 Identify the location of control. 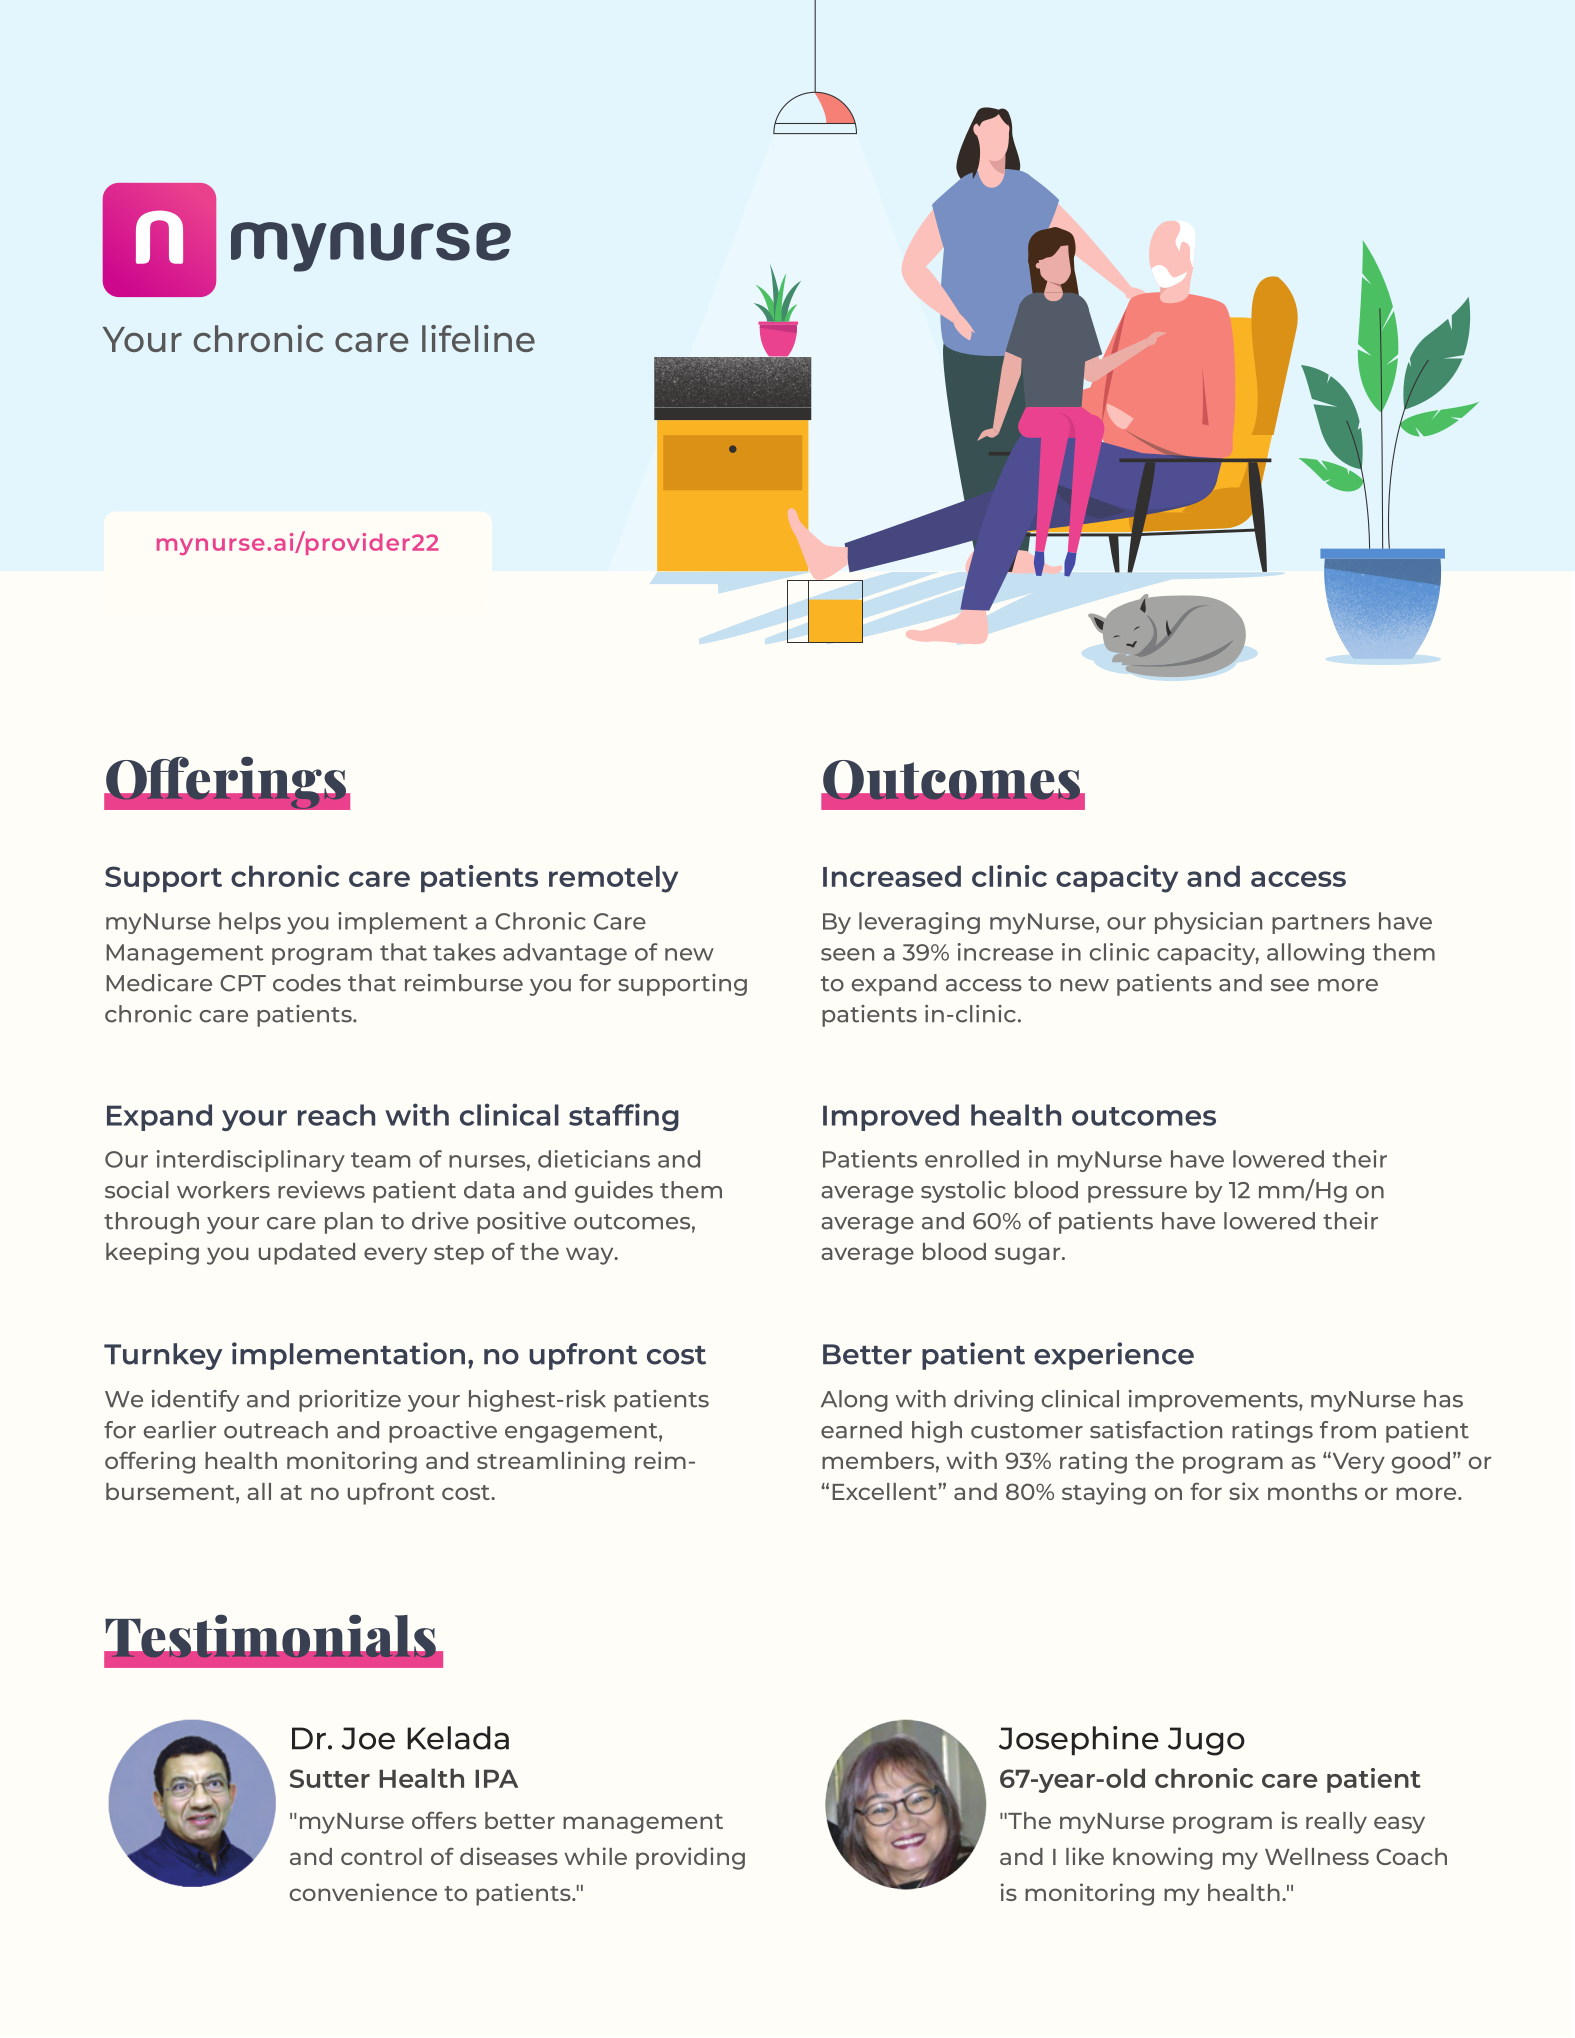
(381, 1856).
